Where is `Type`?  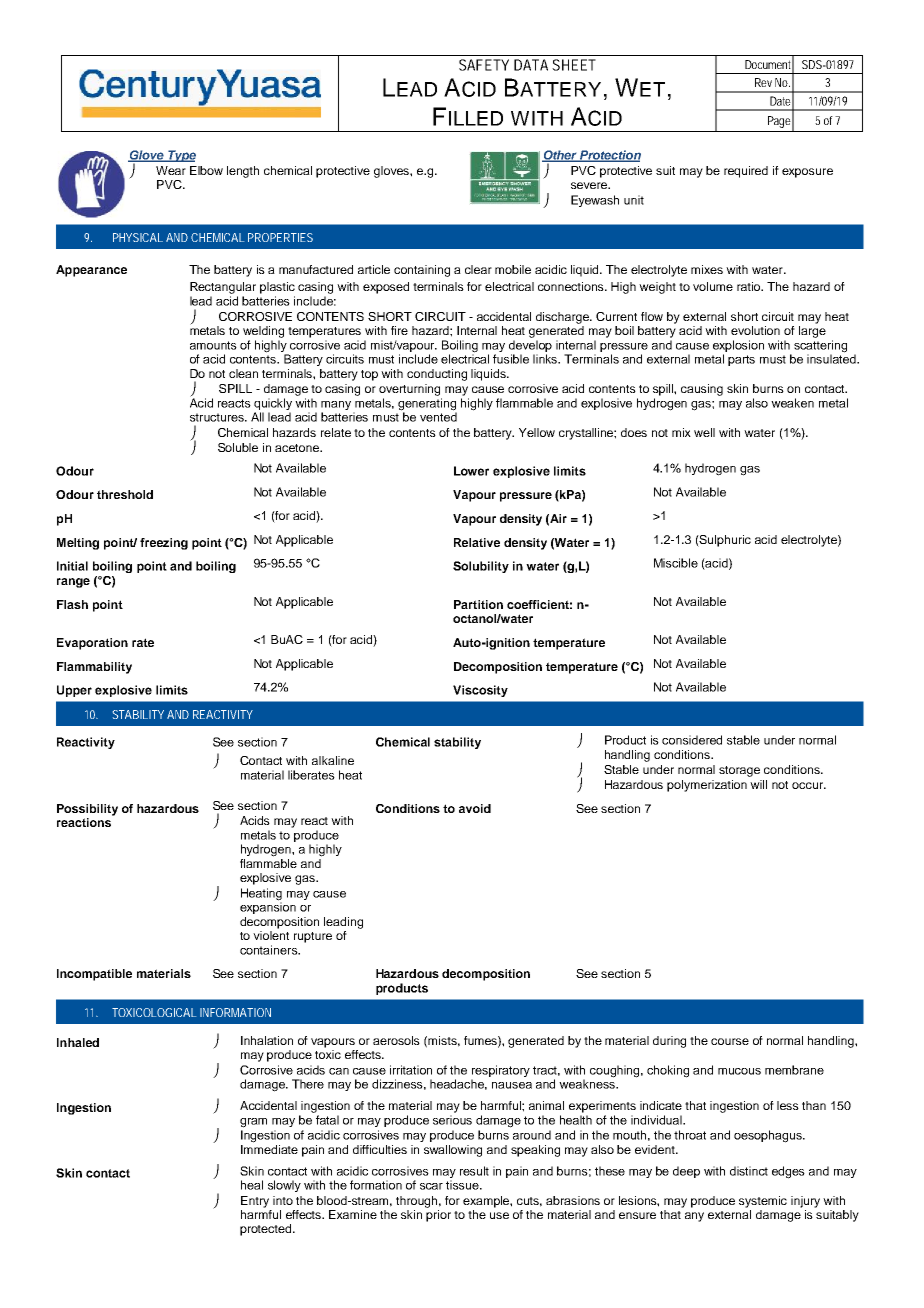
Type is located at coordinates (181, 156).
